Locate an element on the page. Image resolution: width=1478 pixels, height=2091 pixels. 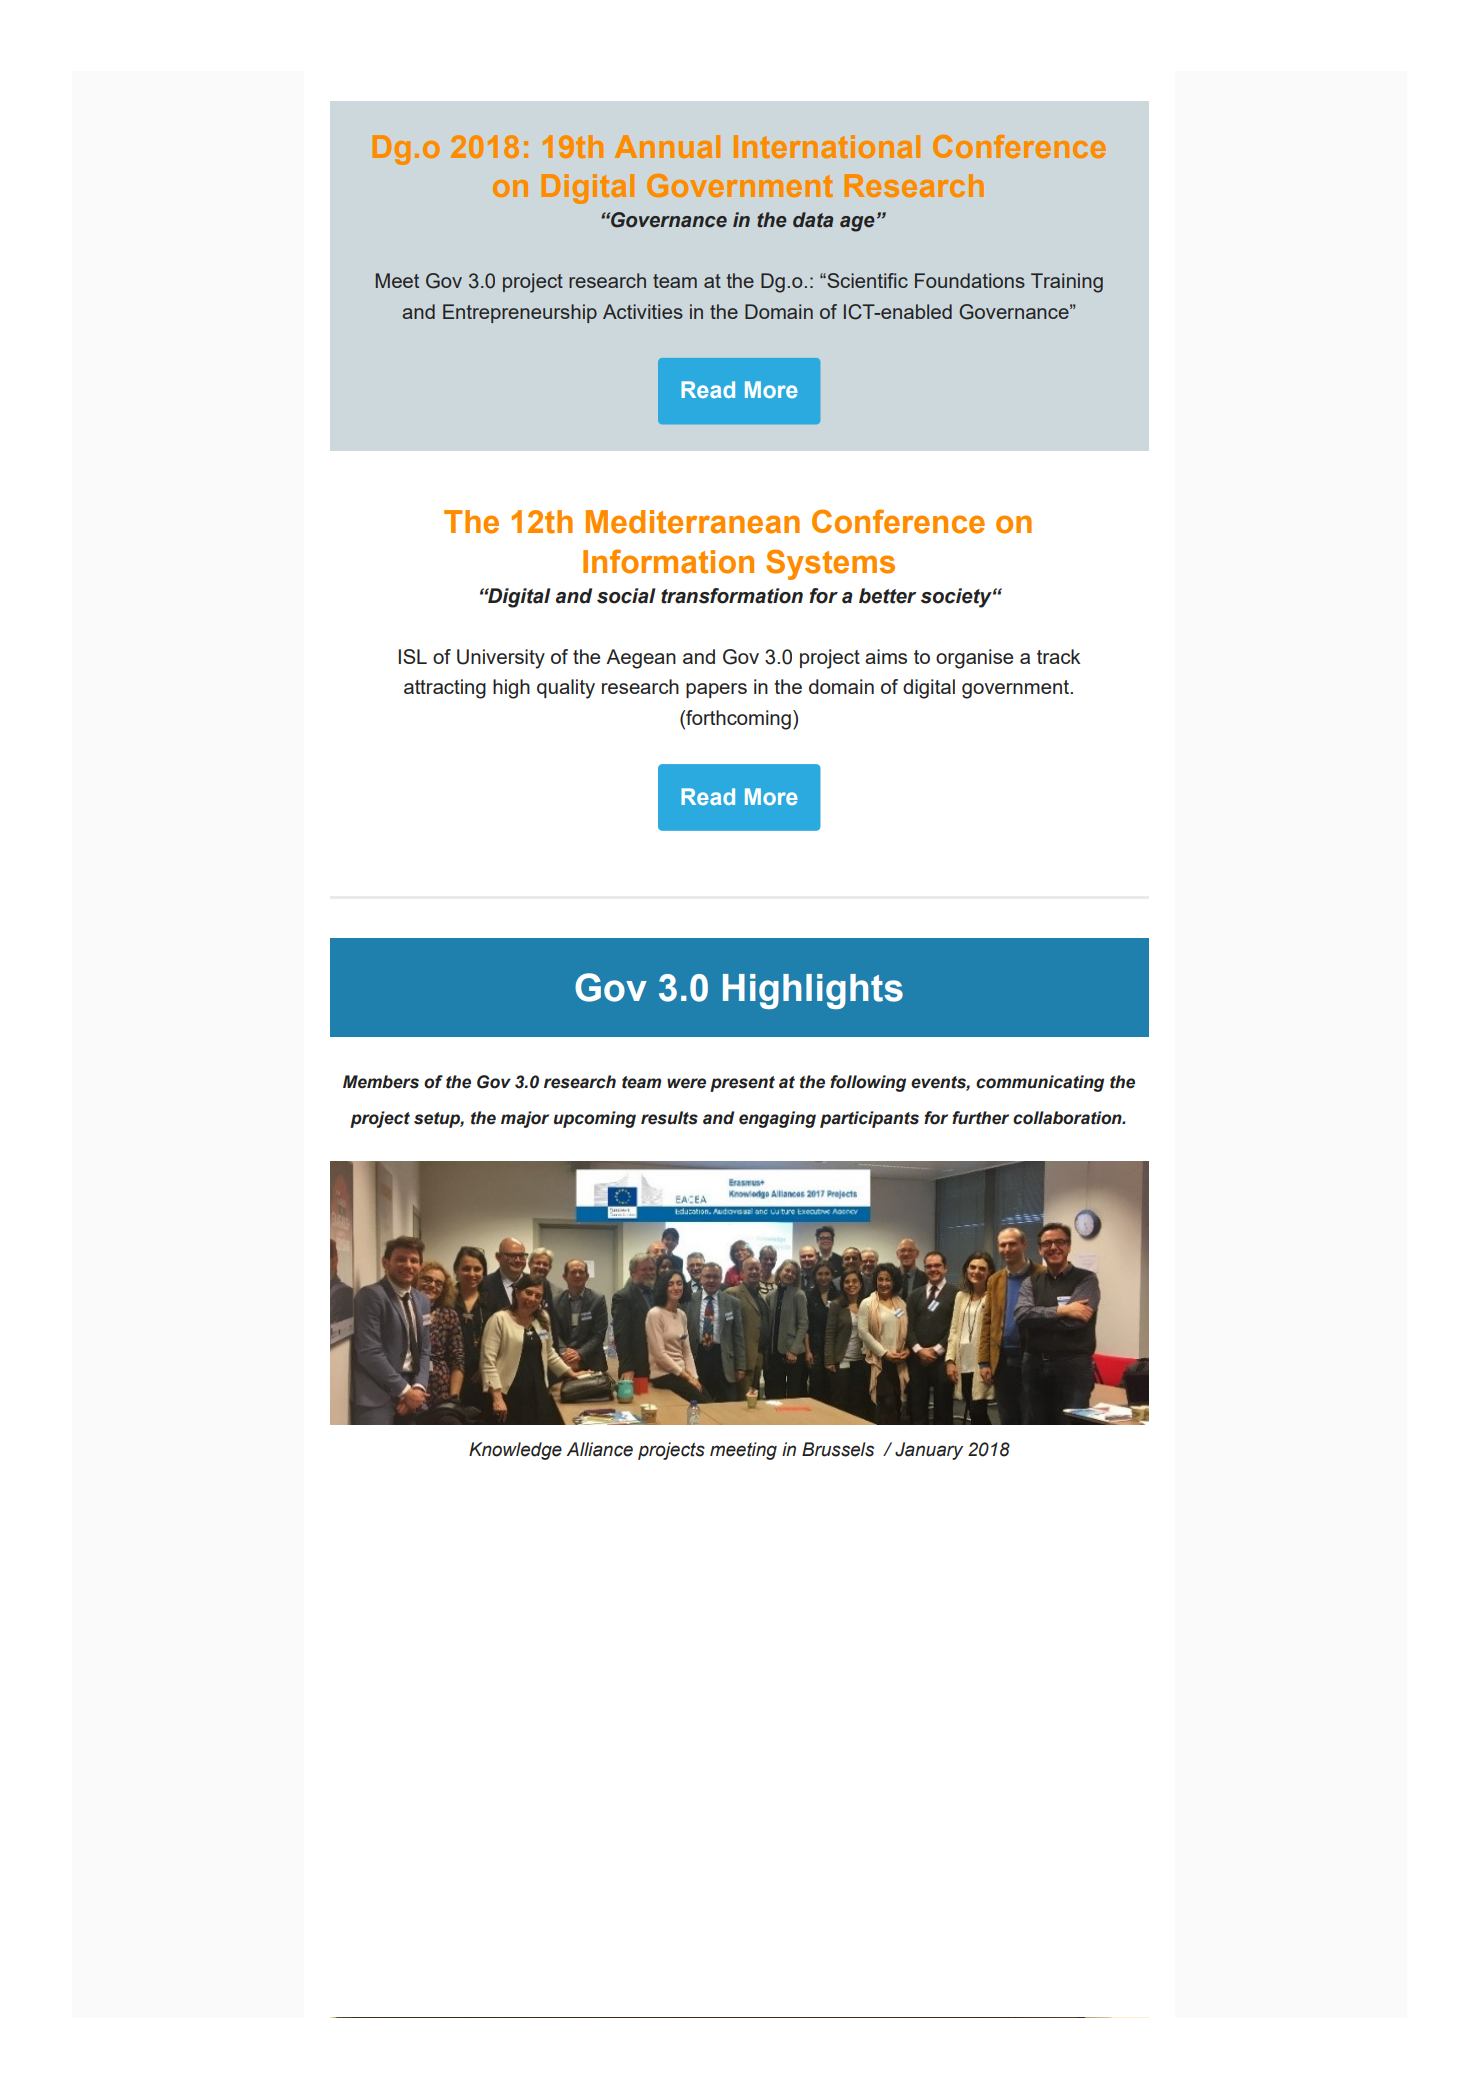
Knowledge is located at coordinates (515, 1451).
